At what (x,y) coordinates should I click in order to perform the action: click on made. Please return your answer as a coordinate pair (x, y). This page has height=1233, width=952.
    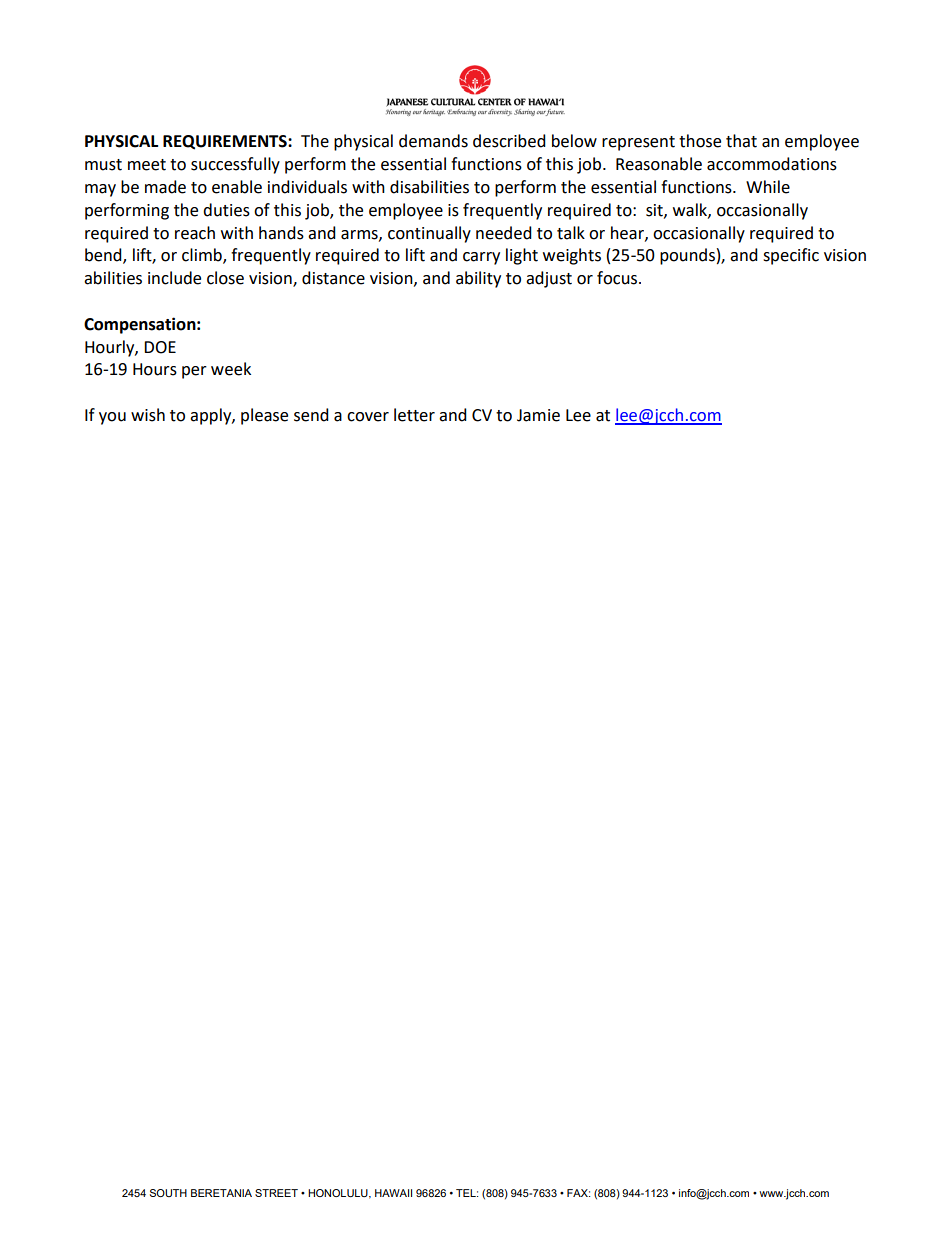
    Looking at the image, I should click on (165, 187).
